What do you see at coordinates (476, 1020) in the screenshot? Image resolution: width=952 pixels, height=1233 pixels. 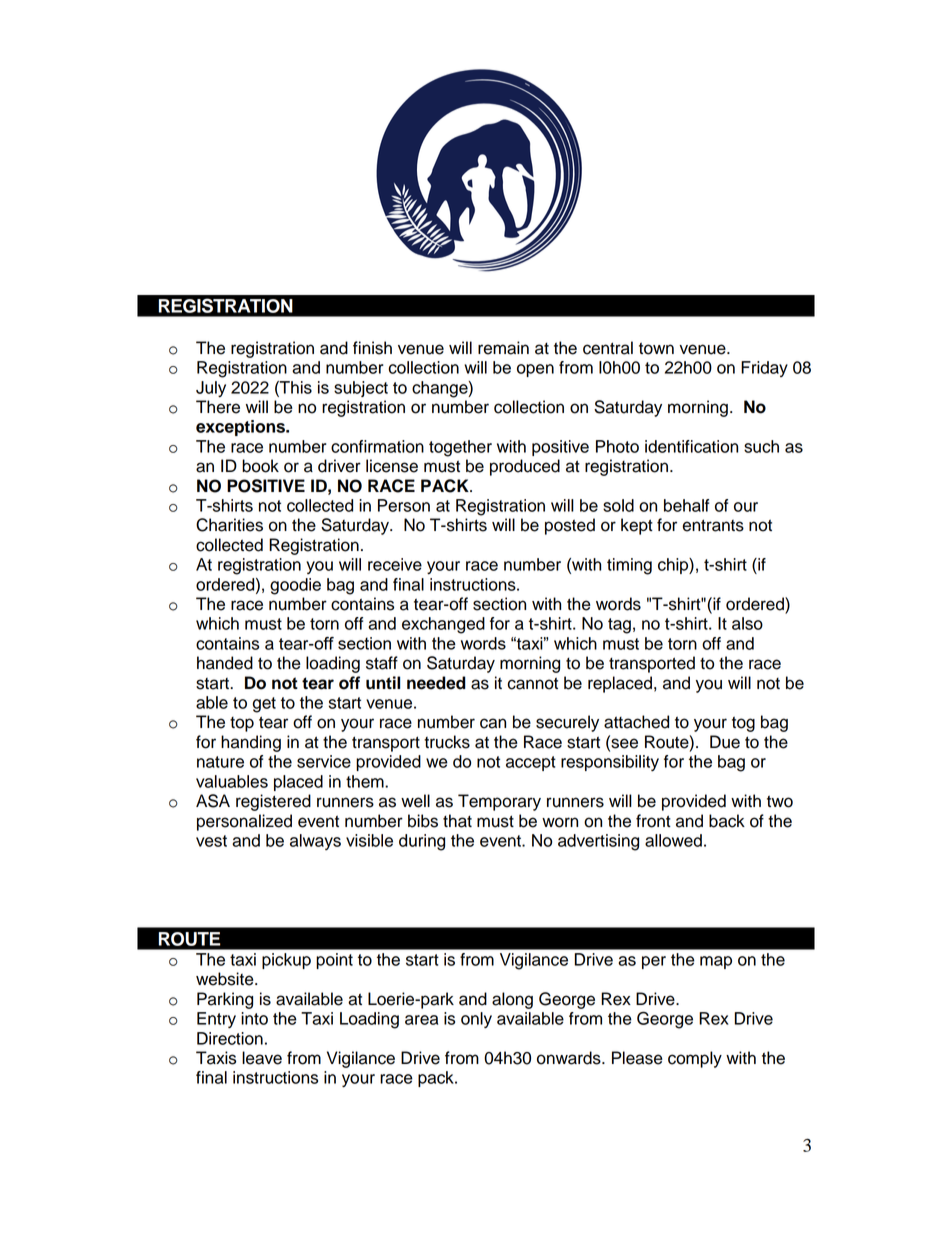 I see `only` at bounding box center [476, 1020].
